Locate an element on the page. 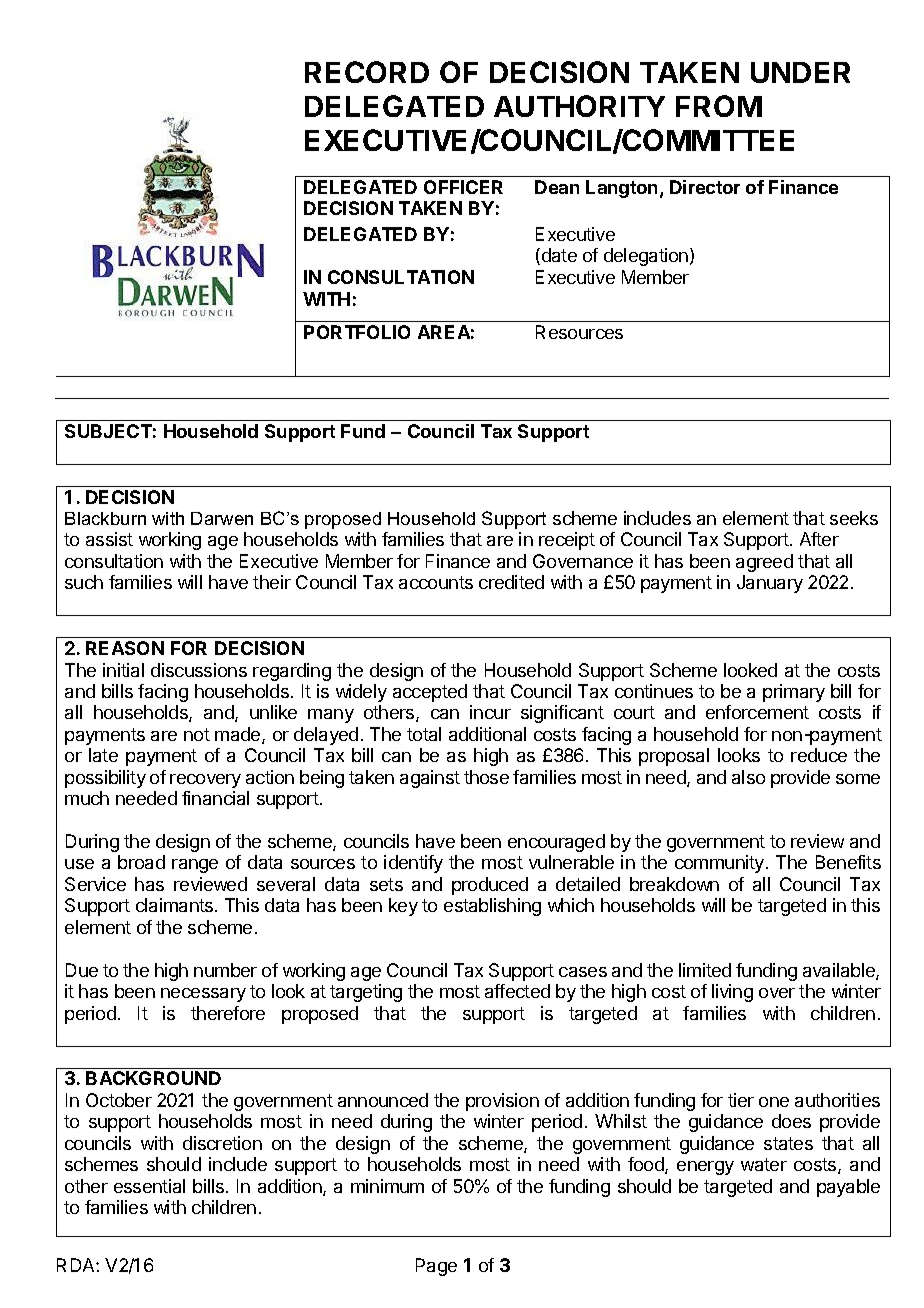  water is located at coordinates (764, 1164).
